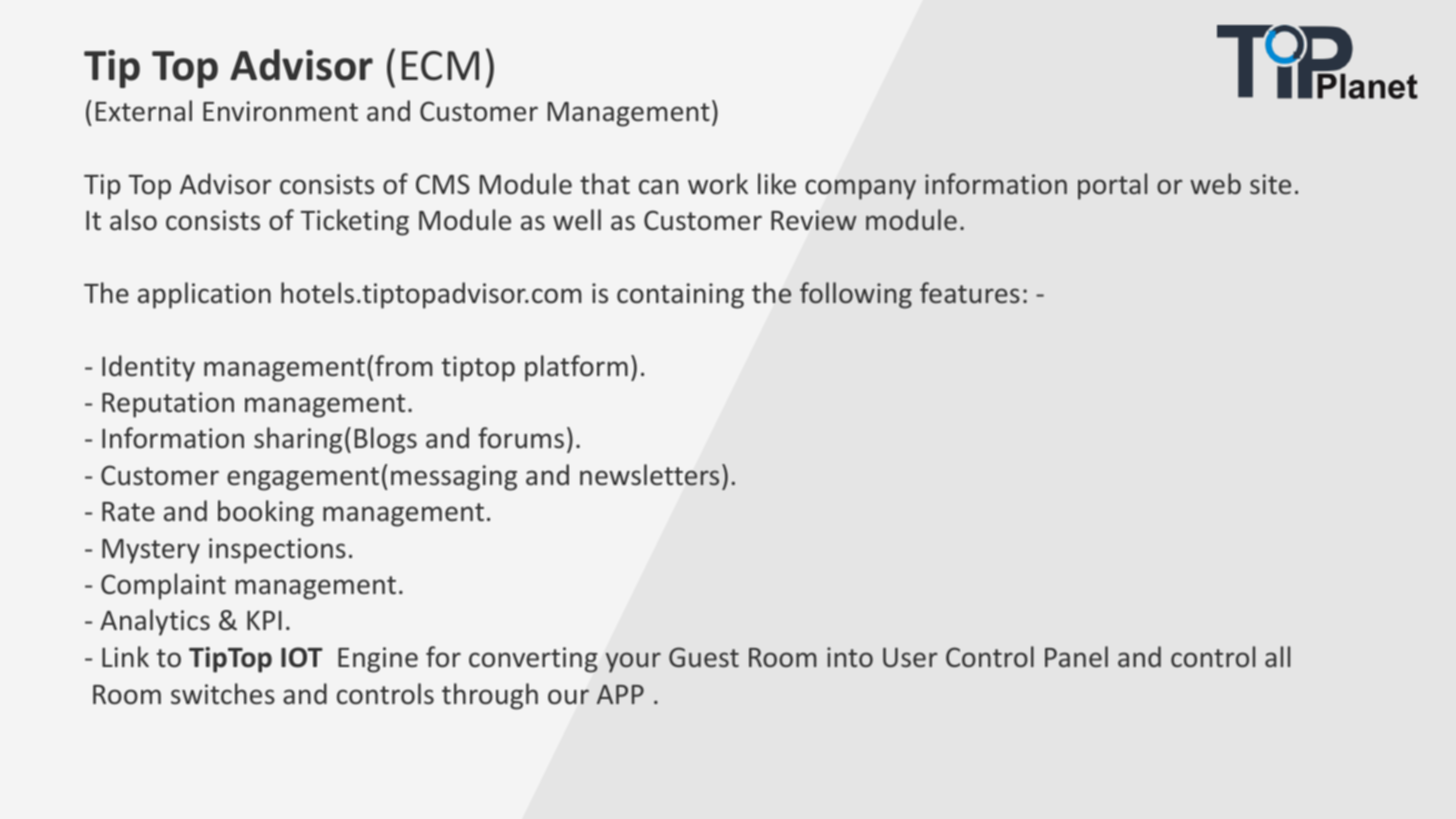 The height and width of the screenshot is (819, 1456). Describe the element at coordinates (814, 220) in the screenshot. I see `Review` at that location.
